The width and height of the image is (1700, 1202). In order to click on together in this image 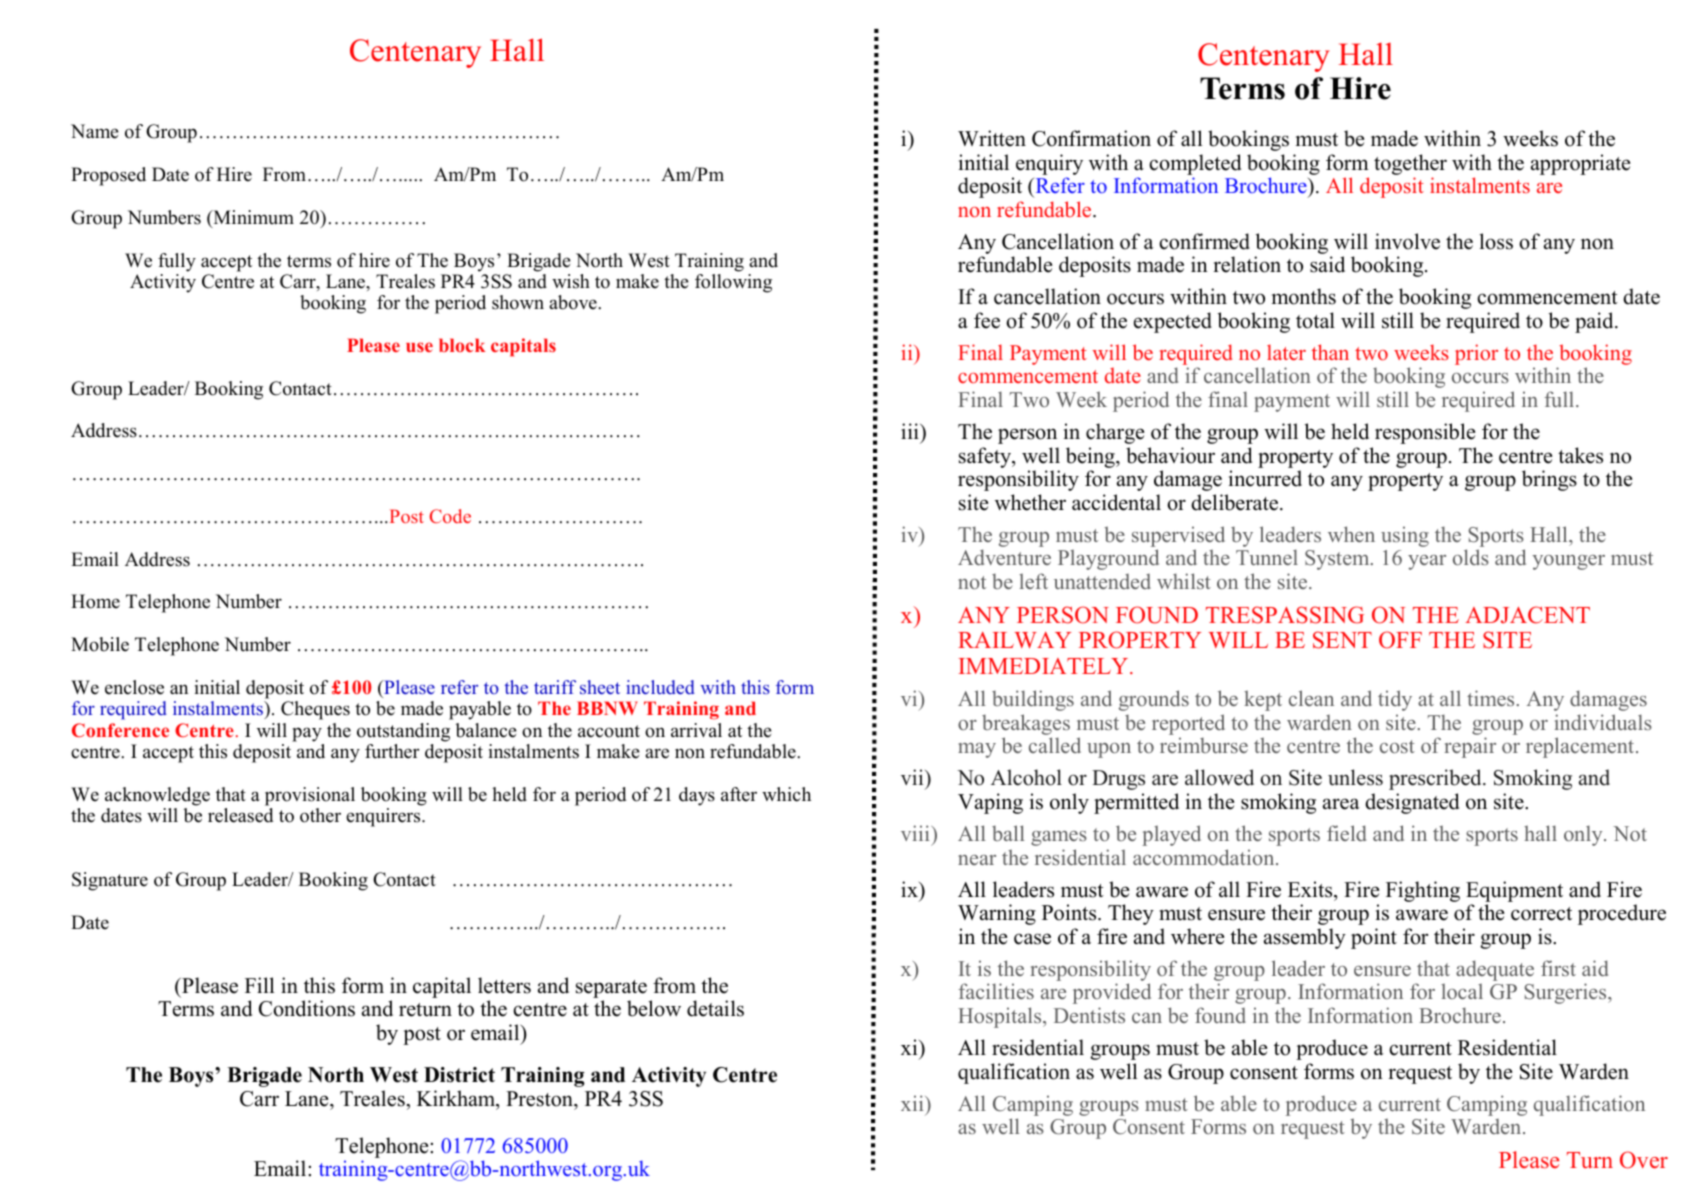, I will do `click(1410, 164)`.
